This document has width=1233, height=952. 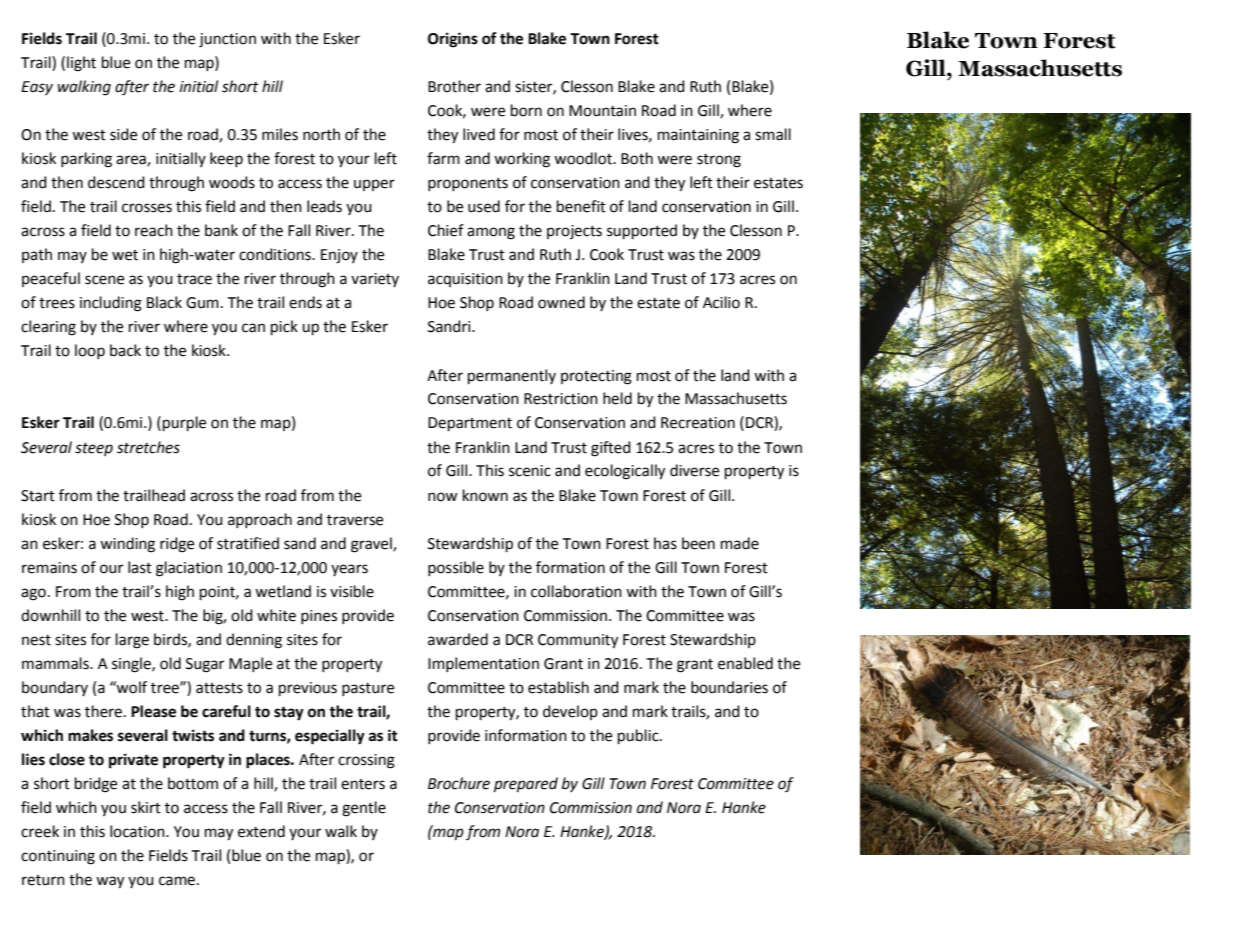 What do you see at coordinates (125, 350) in the document?
I see `back` at bounding box center [125, 350].
